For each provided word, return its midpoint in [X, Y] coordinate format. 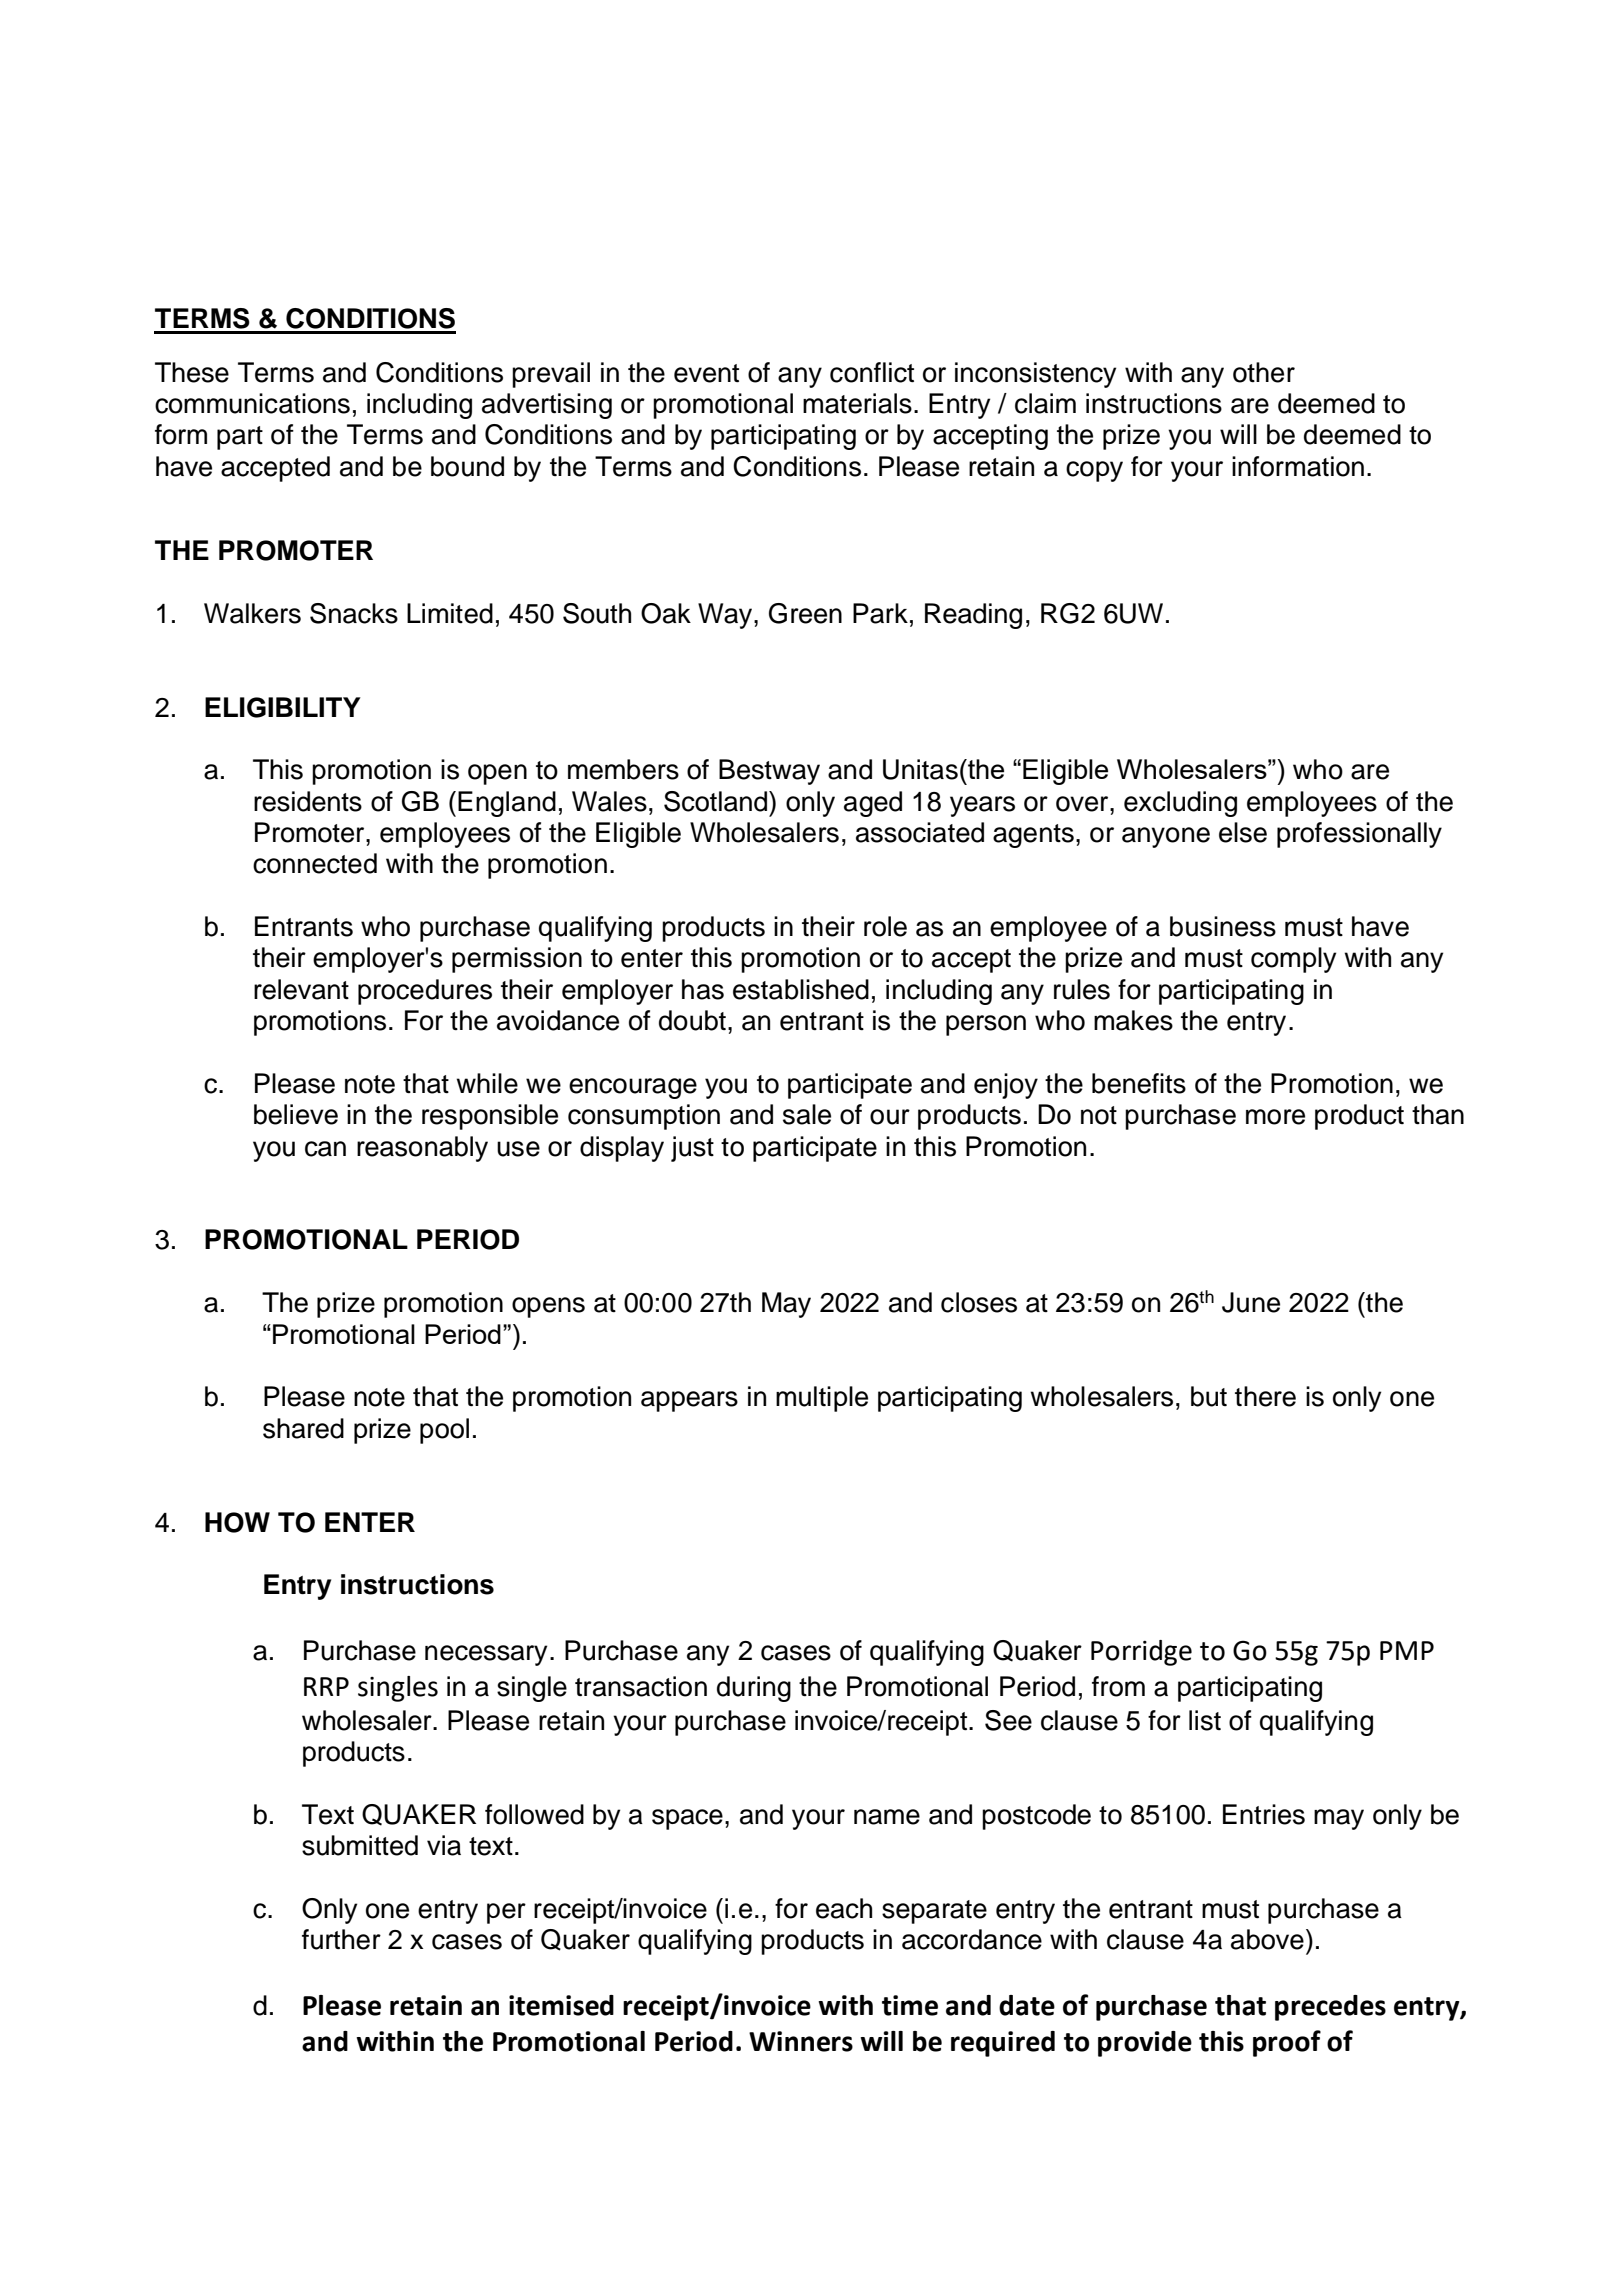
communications [252, 403]
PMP [1407, 1650]
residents [308, 801]
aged [873, 804]
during [754, 1689]
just [692, 1149]
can [325, 1149]
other [1264, 372]
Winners [801, 2041]
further [341, 1939]
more [1275, 1117]
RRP [326, 1686]
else [1243, 832]
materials [857, 403]
